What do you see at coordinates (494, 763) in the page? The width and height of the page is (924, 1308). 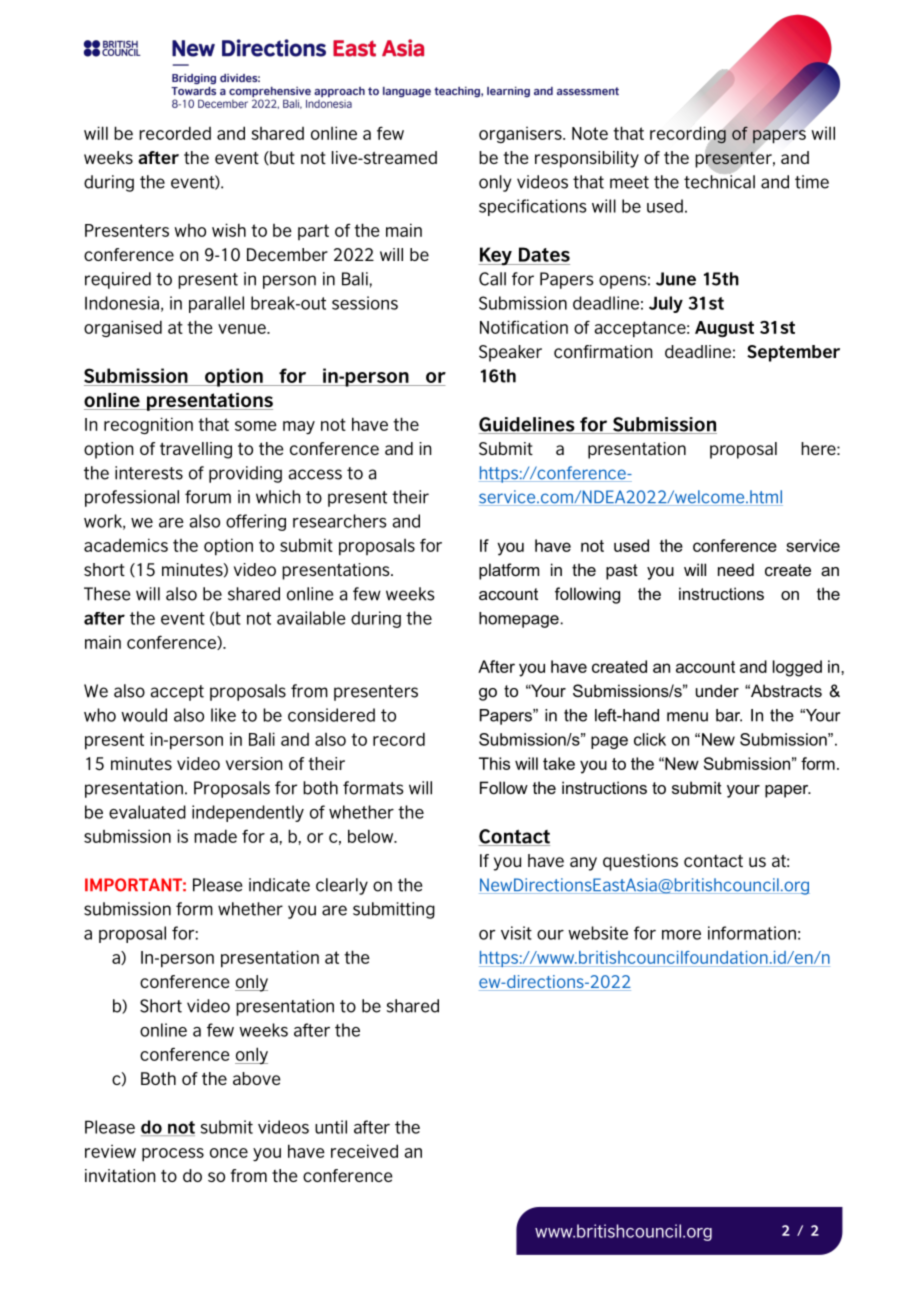 I see `This` at bounding box center [494, 763].
